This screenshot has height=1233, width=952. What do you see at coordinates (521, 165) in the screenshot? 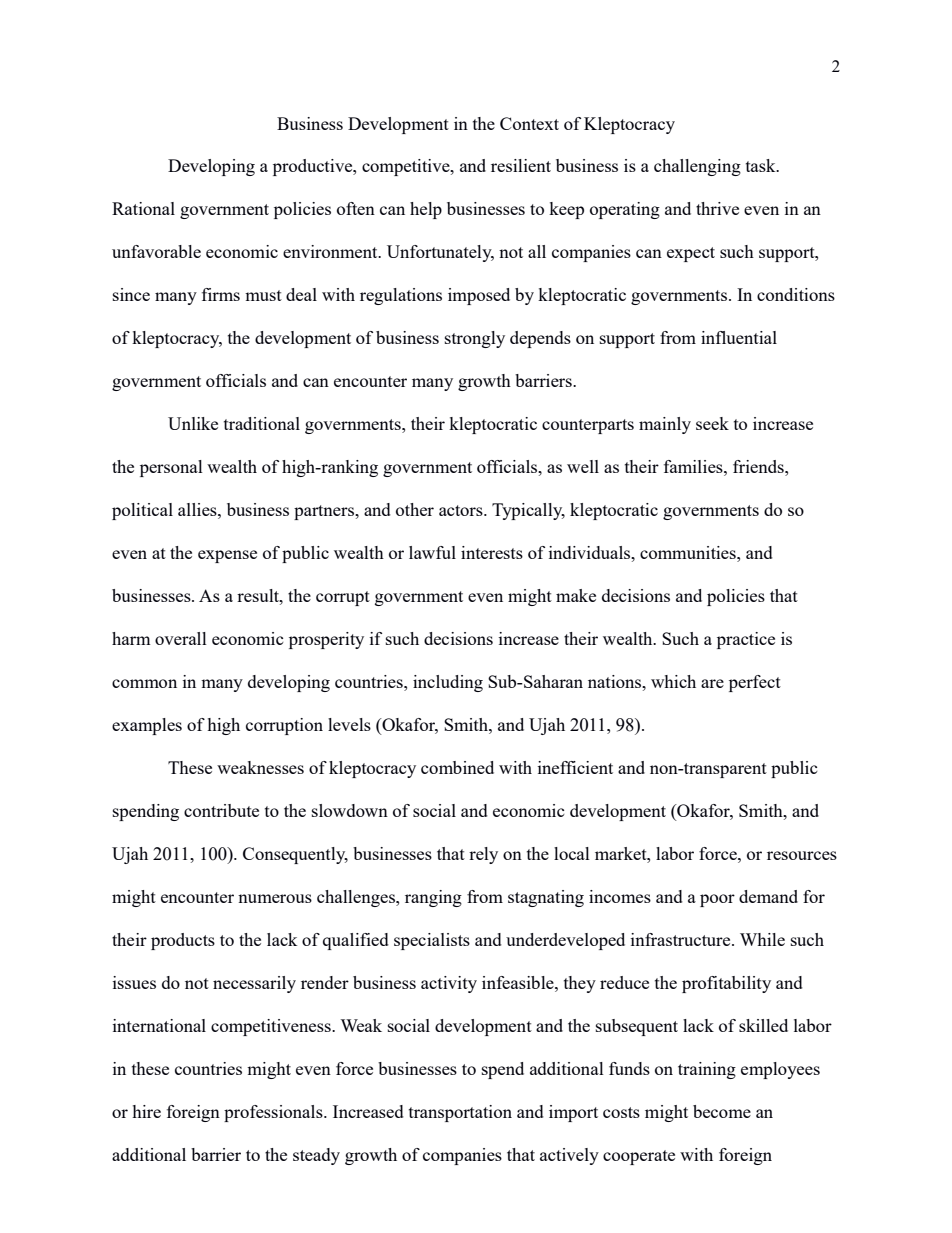
I see `resilient` at bounding box center [521, 165].
